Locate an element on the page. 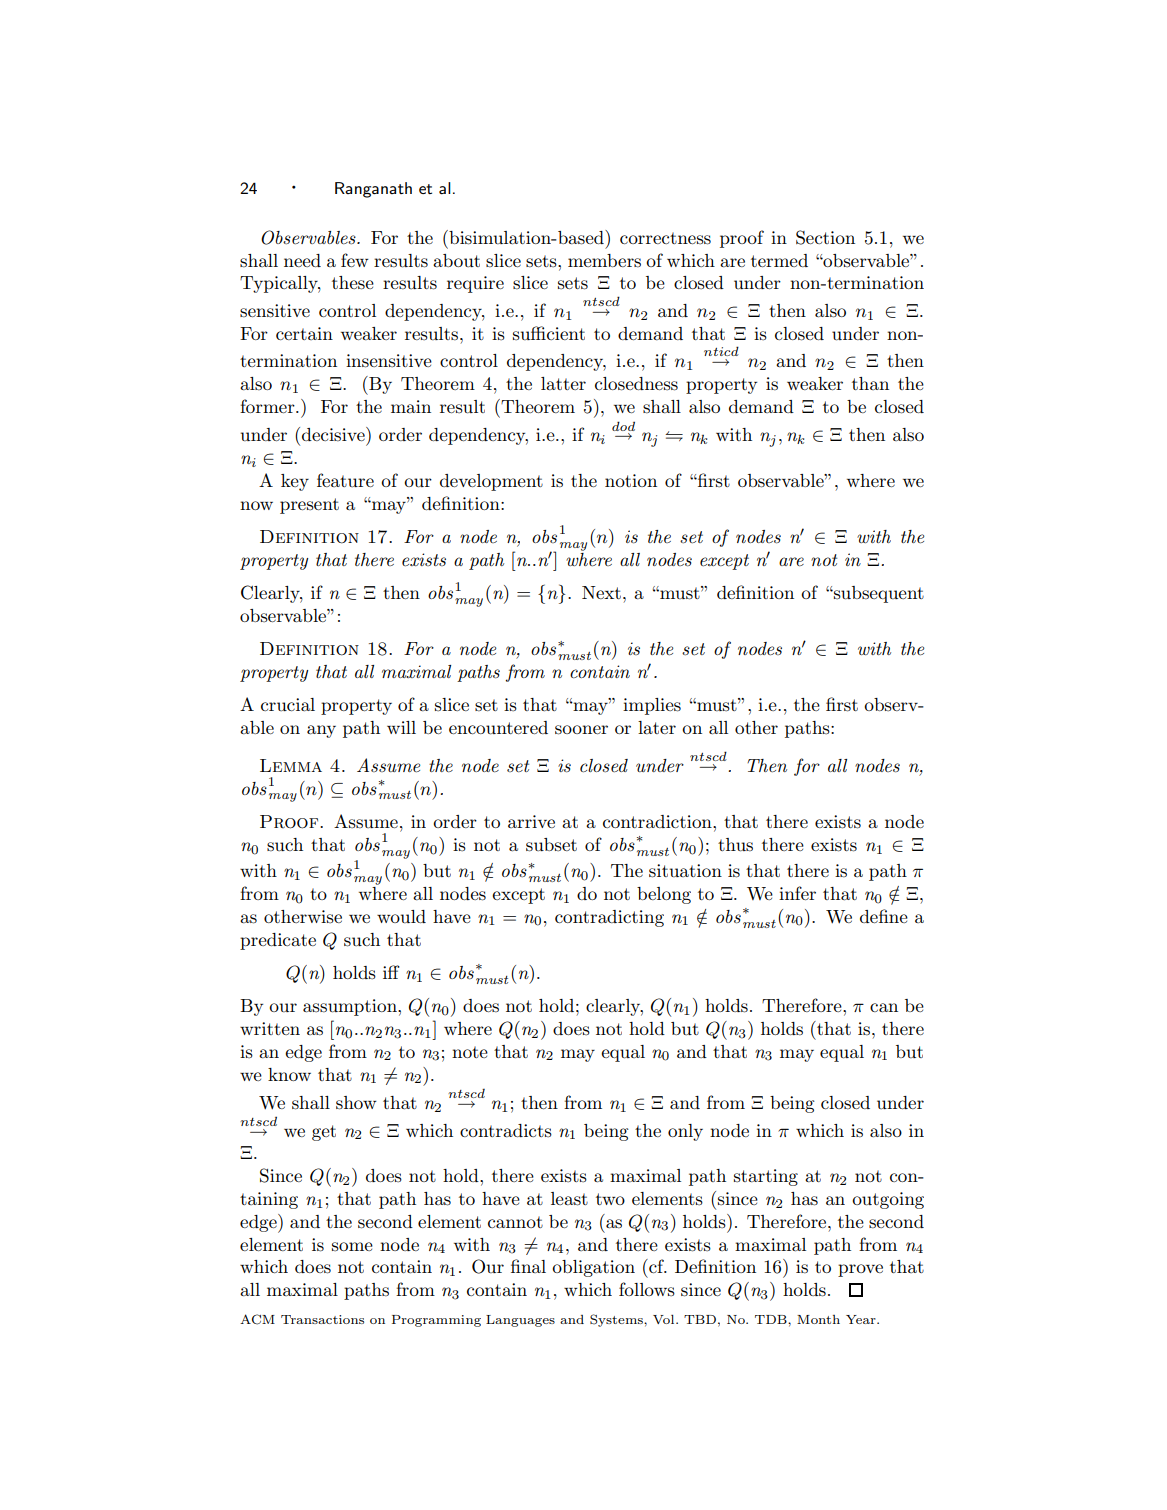 This document has height=1510, width=1167. Transactions is located at coordinates (322, 1319).
